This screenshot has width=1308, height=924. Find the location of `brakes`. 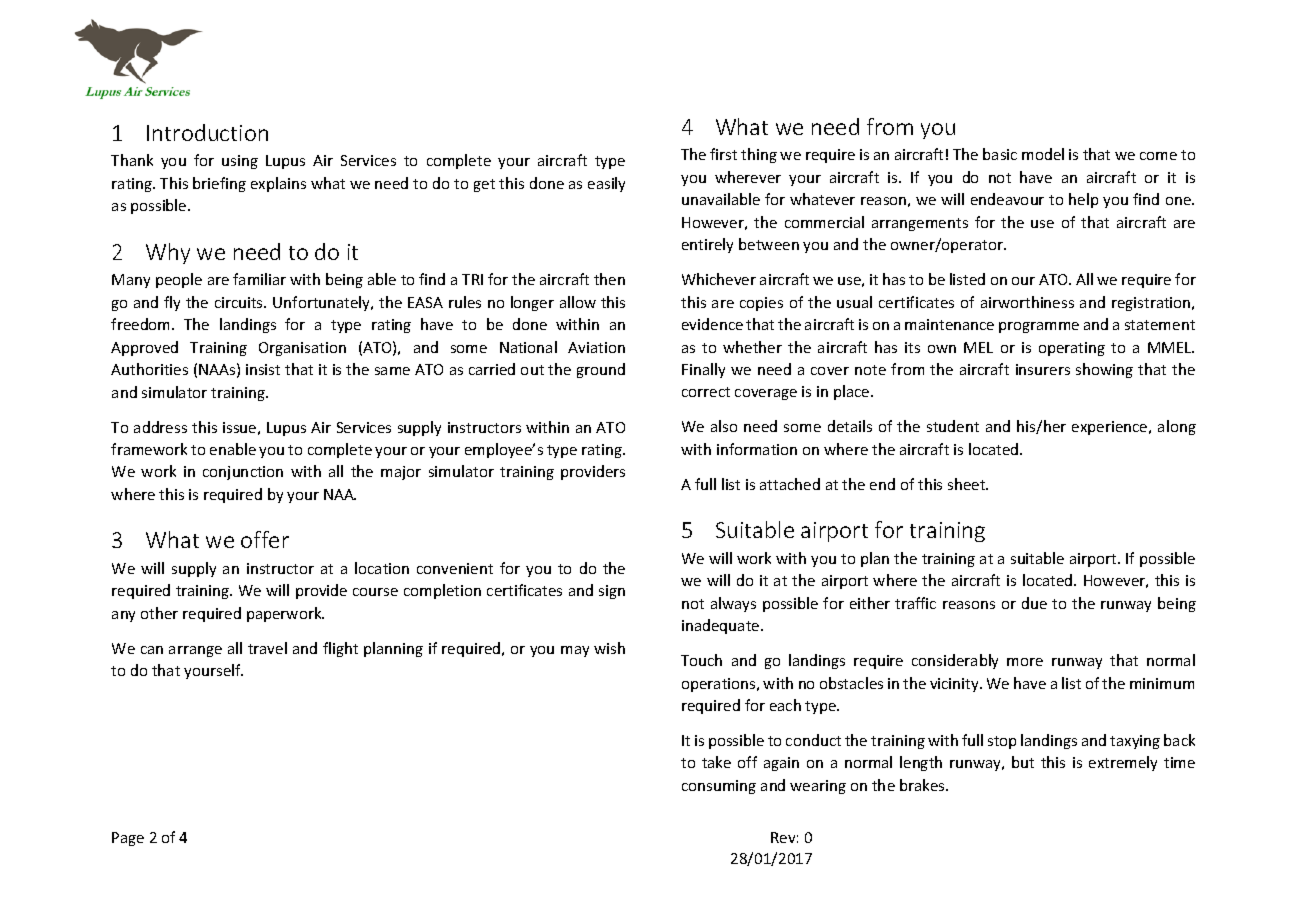

brakes is located at coordinates (923, 785).
